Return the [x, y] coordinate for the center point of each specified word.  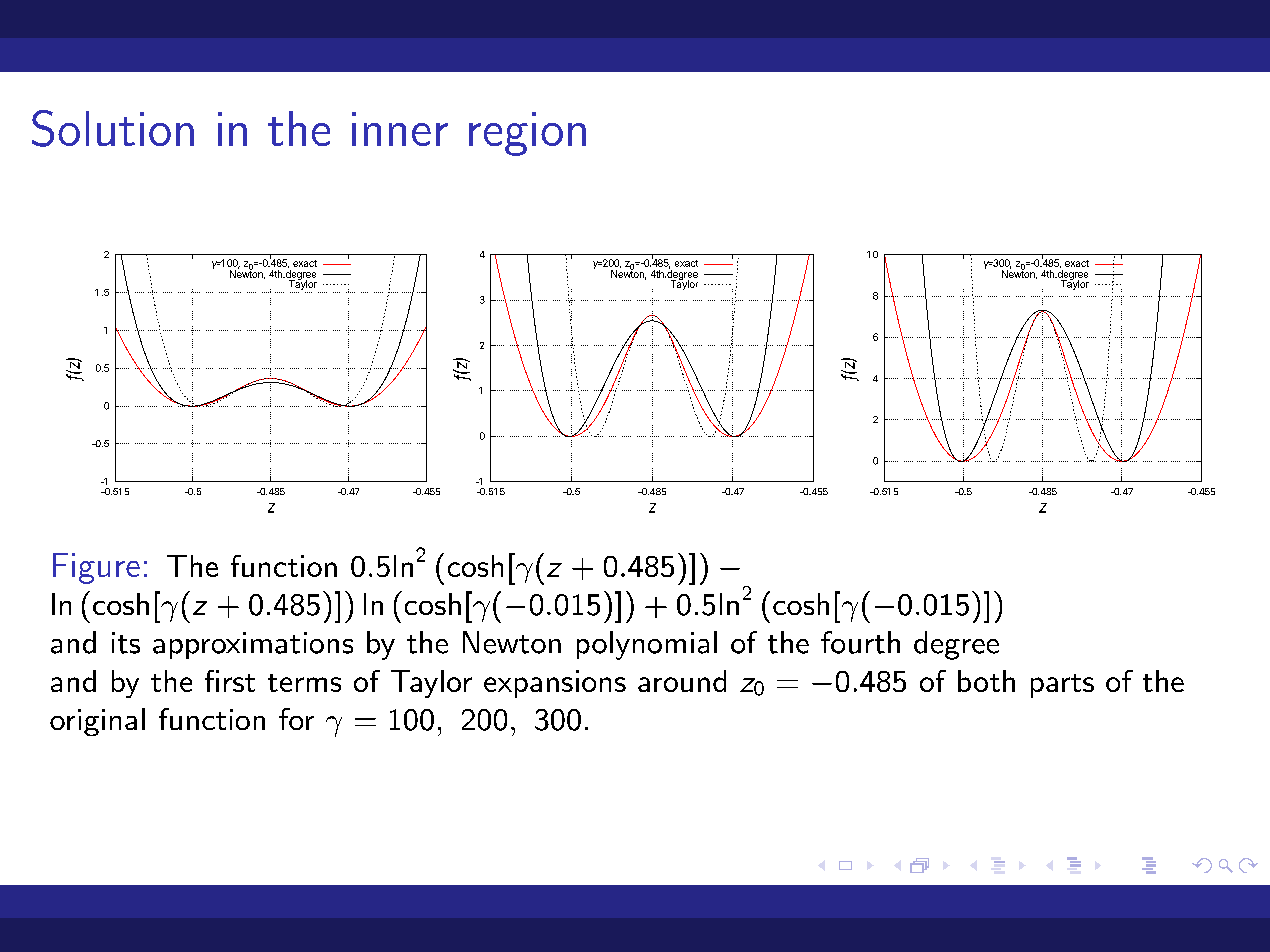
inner [400, 129]
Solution [113, 128]
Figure [96, 568]
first [230, 681]
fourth [860, 642]
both [986, 681]
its [126, 643]
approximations [253, 645]
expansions [555, 684]
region [527, 134]
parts [1062, 686]
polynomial [647, 645]
